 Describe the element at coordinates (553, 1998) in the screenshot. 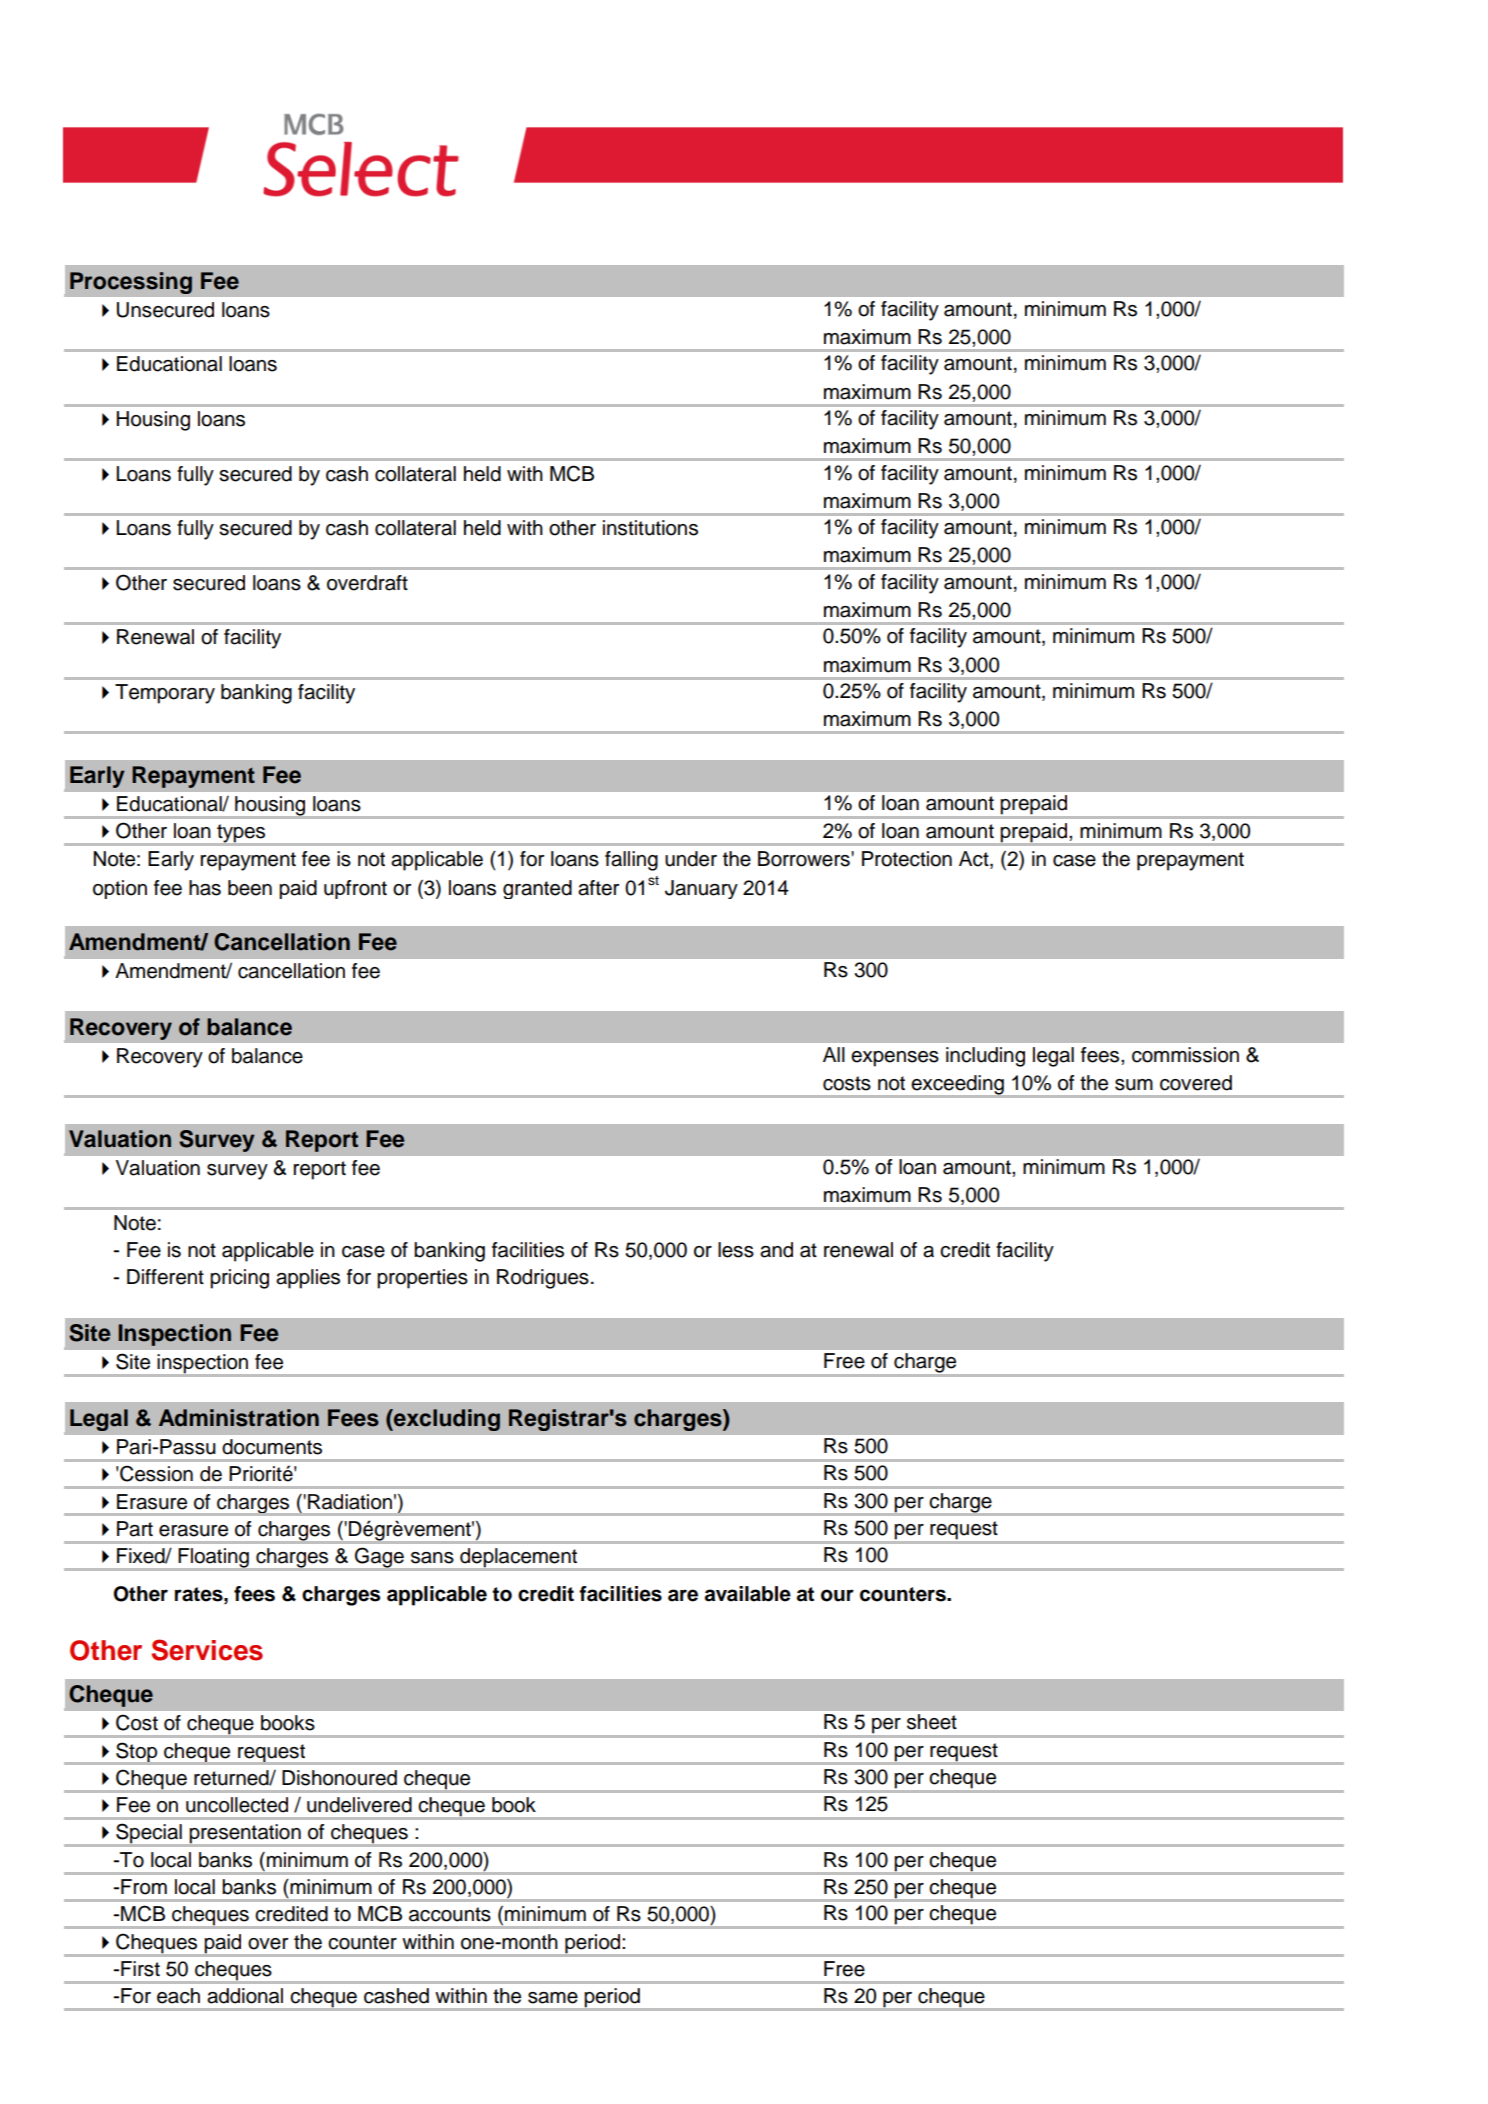

I see `same` at that location.
